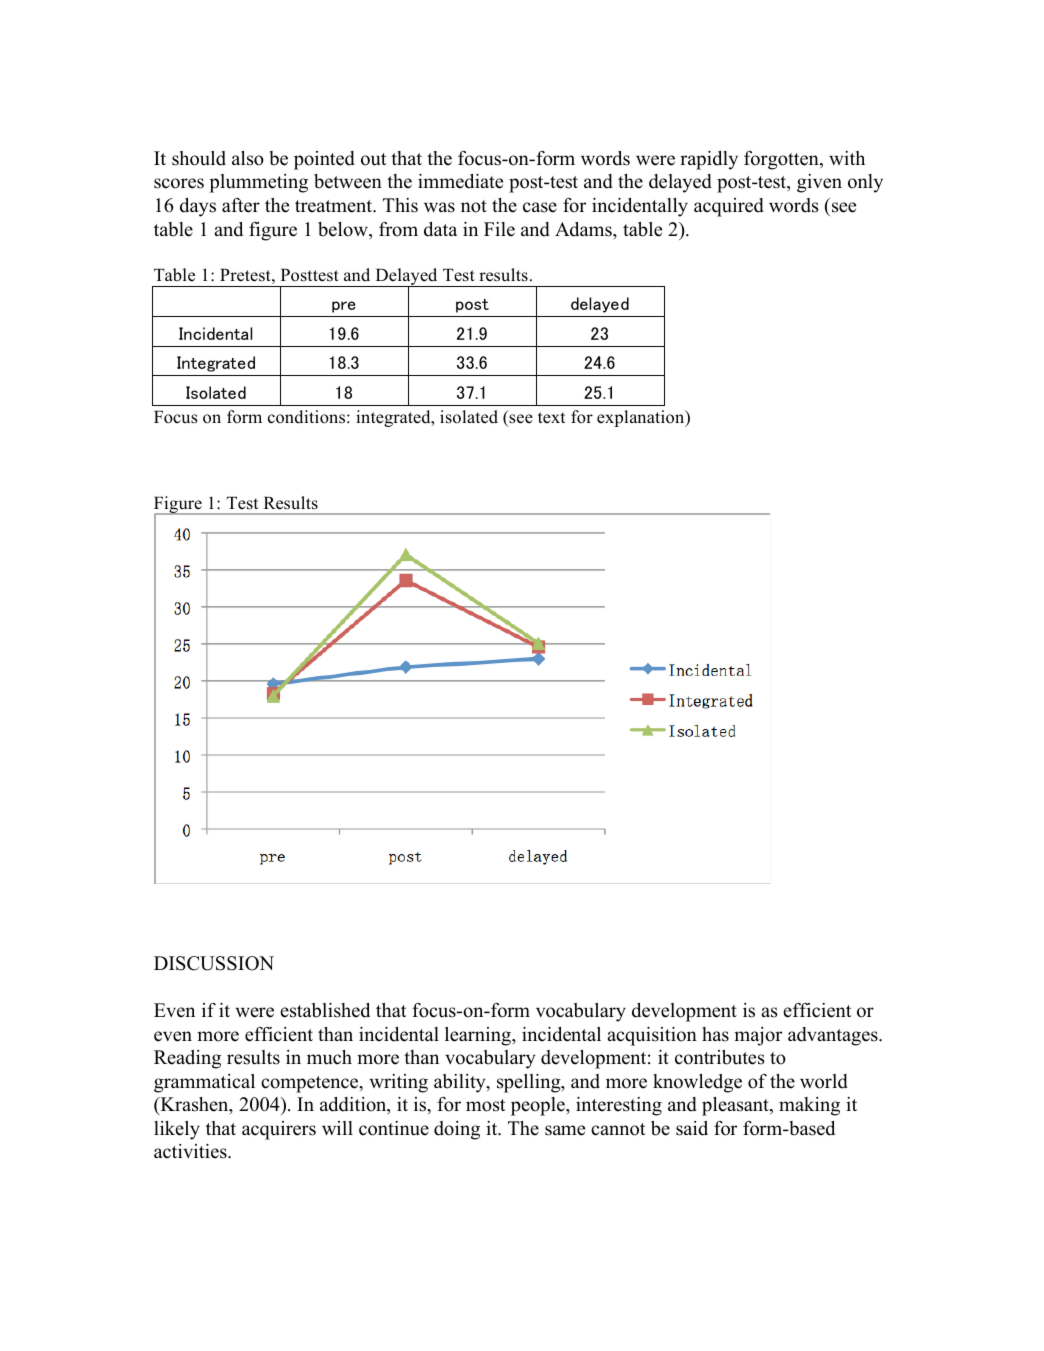  I want to click on case, so click(540, 207).
